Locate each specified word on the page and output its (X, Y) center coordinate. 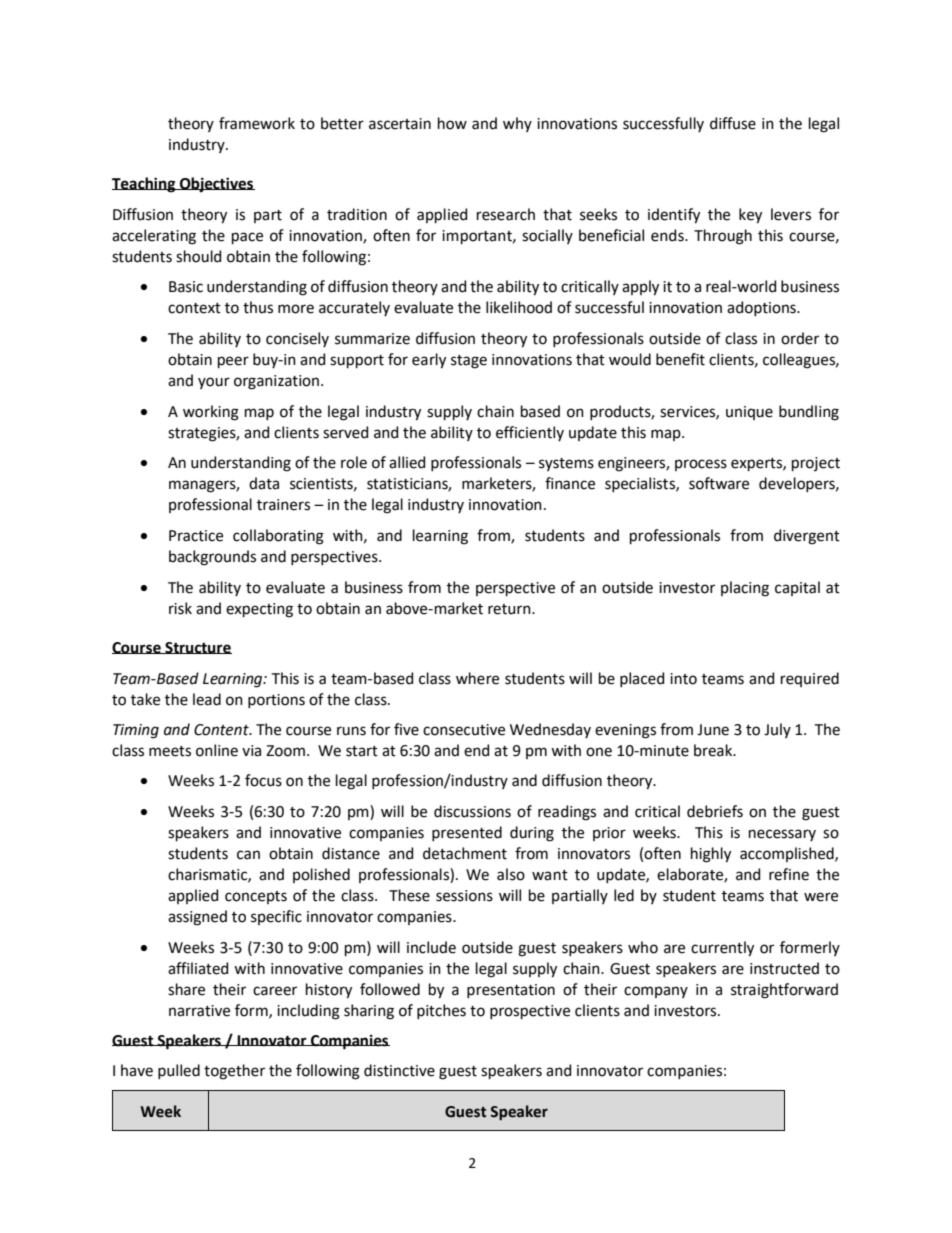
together (234, 1072)
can (248, 855)
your (214, 383)
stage (469, 362)
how (452, 123)
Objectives (216, 184)
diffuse (733, 123)
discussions (472, 811)
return (510, 609)
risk (180, 608)
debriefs (715, 811)
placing (745, 589)
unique (749, 413)
